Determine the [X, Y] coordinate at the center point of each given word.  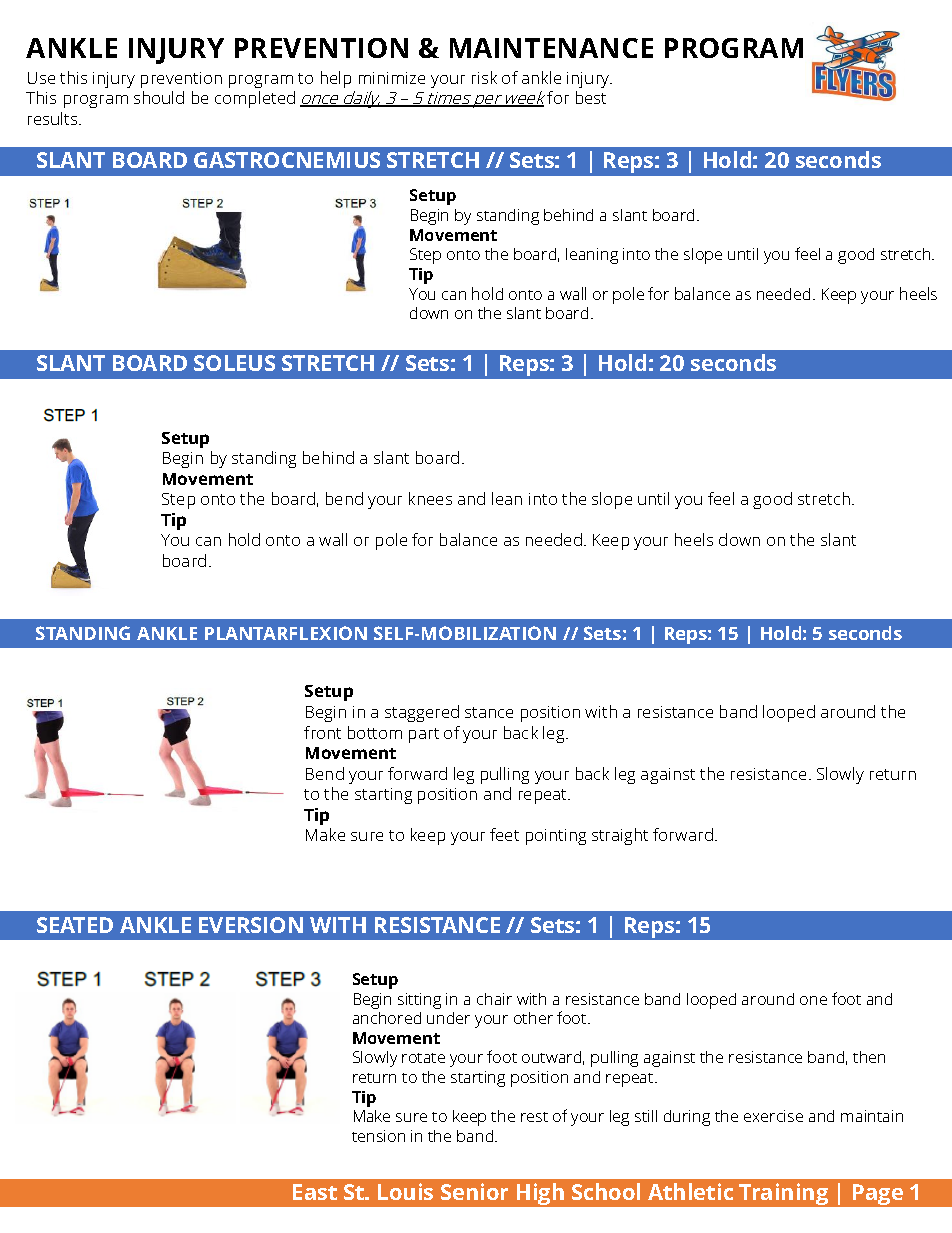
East [315, 1192]
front [322, 732]
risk [484, 77]
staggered [422, 713]
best [591, 97]
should [159, 97]
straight [620, 836]
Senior [474, 1191]
